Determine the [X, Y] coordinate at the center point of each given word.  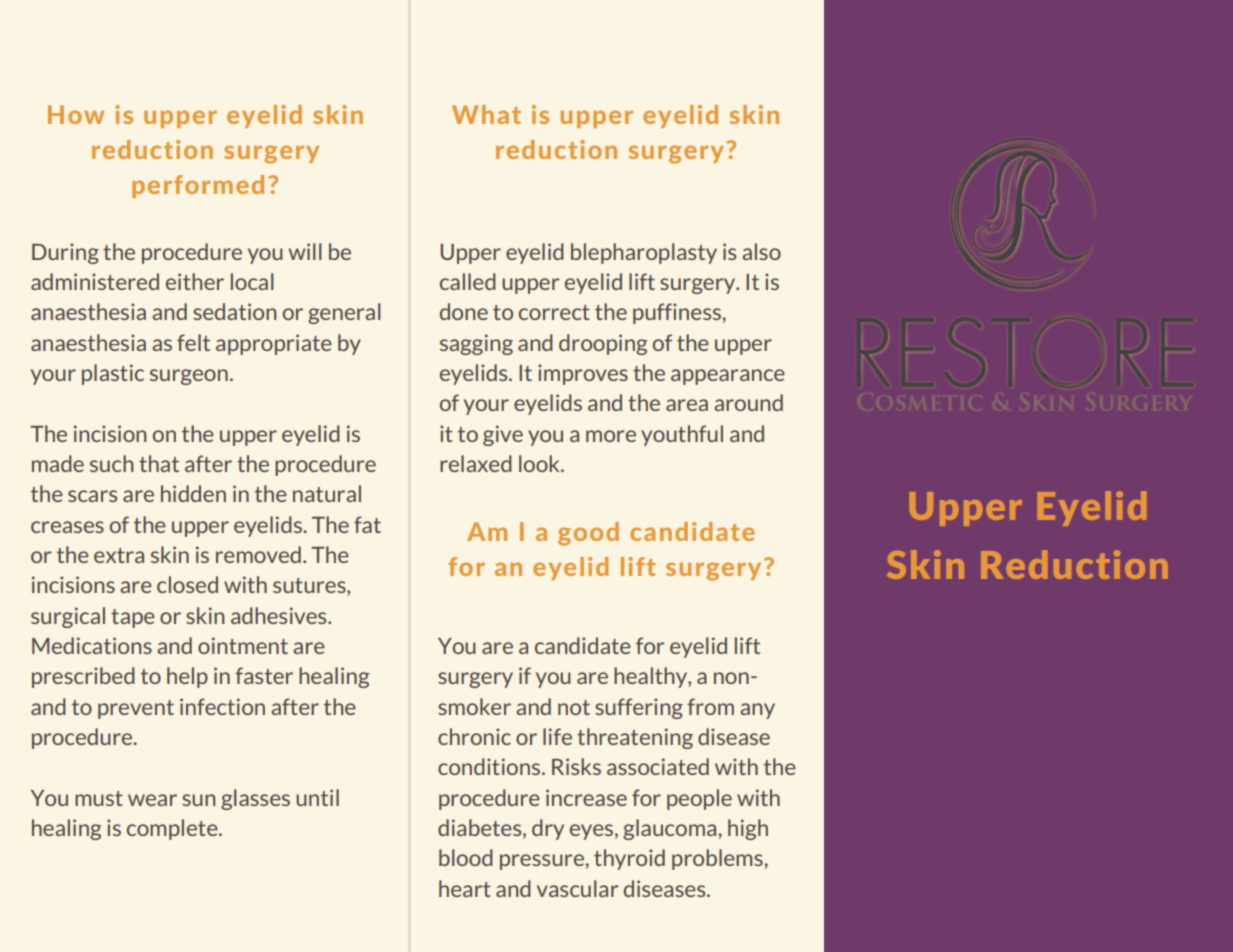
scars [92, 496]
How [76, 114]
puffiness [678, 313]
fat [367, 524]
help [187, 677]
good [588, 534]
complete [173, 829]
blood [466, 857]
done [464, 311]
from [710, 706]
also [761, 251]
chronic [474, 736]
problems [718, 859]
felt [193, 342]
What [486, 114]
